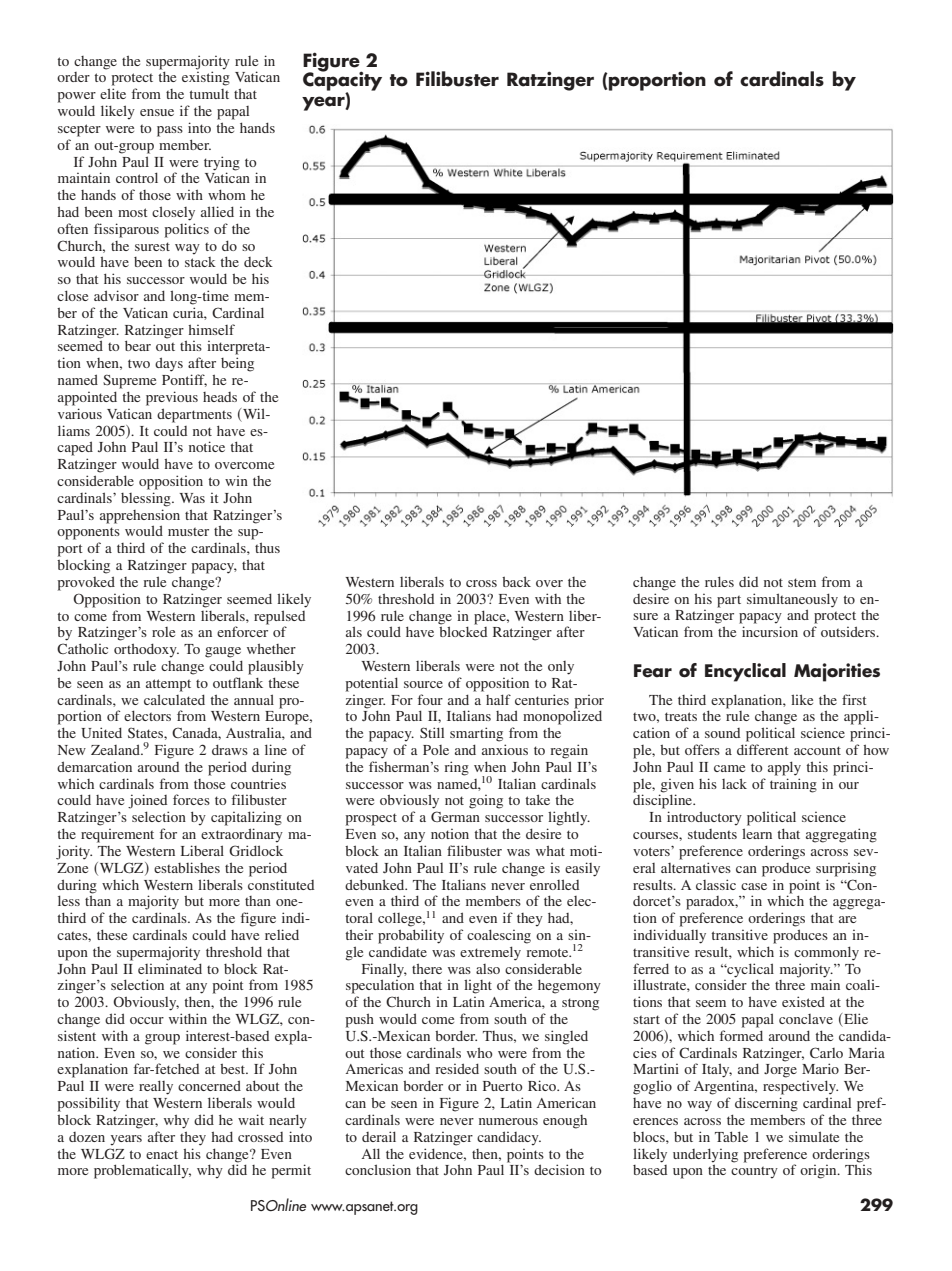 The height and width of the screenshot is (1271, 952). Describe the element at coordinates (222, 163) in the screenshot. I see `trying` at that location.
